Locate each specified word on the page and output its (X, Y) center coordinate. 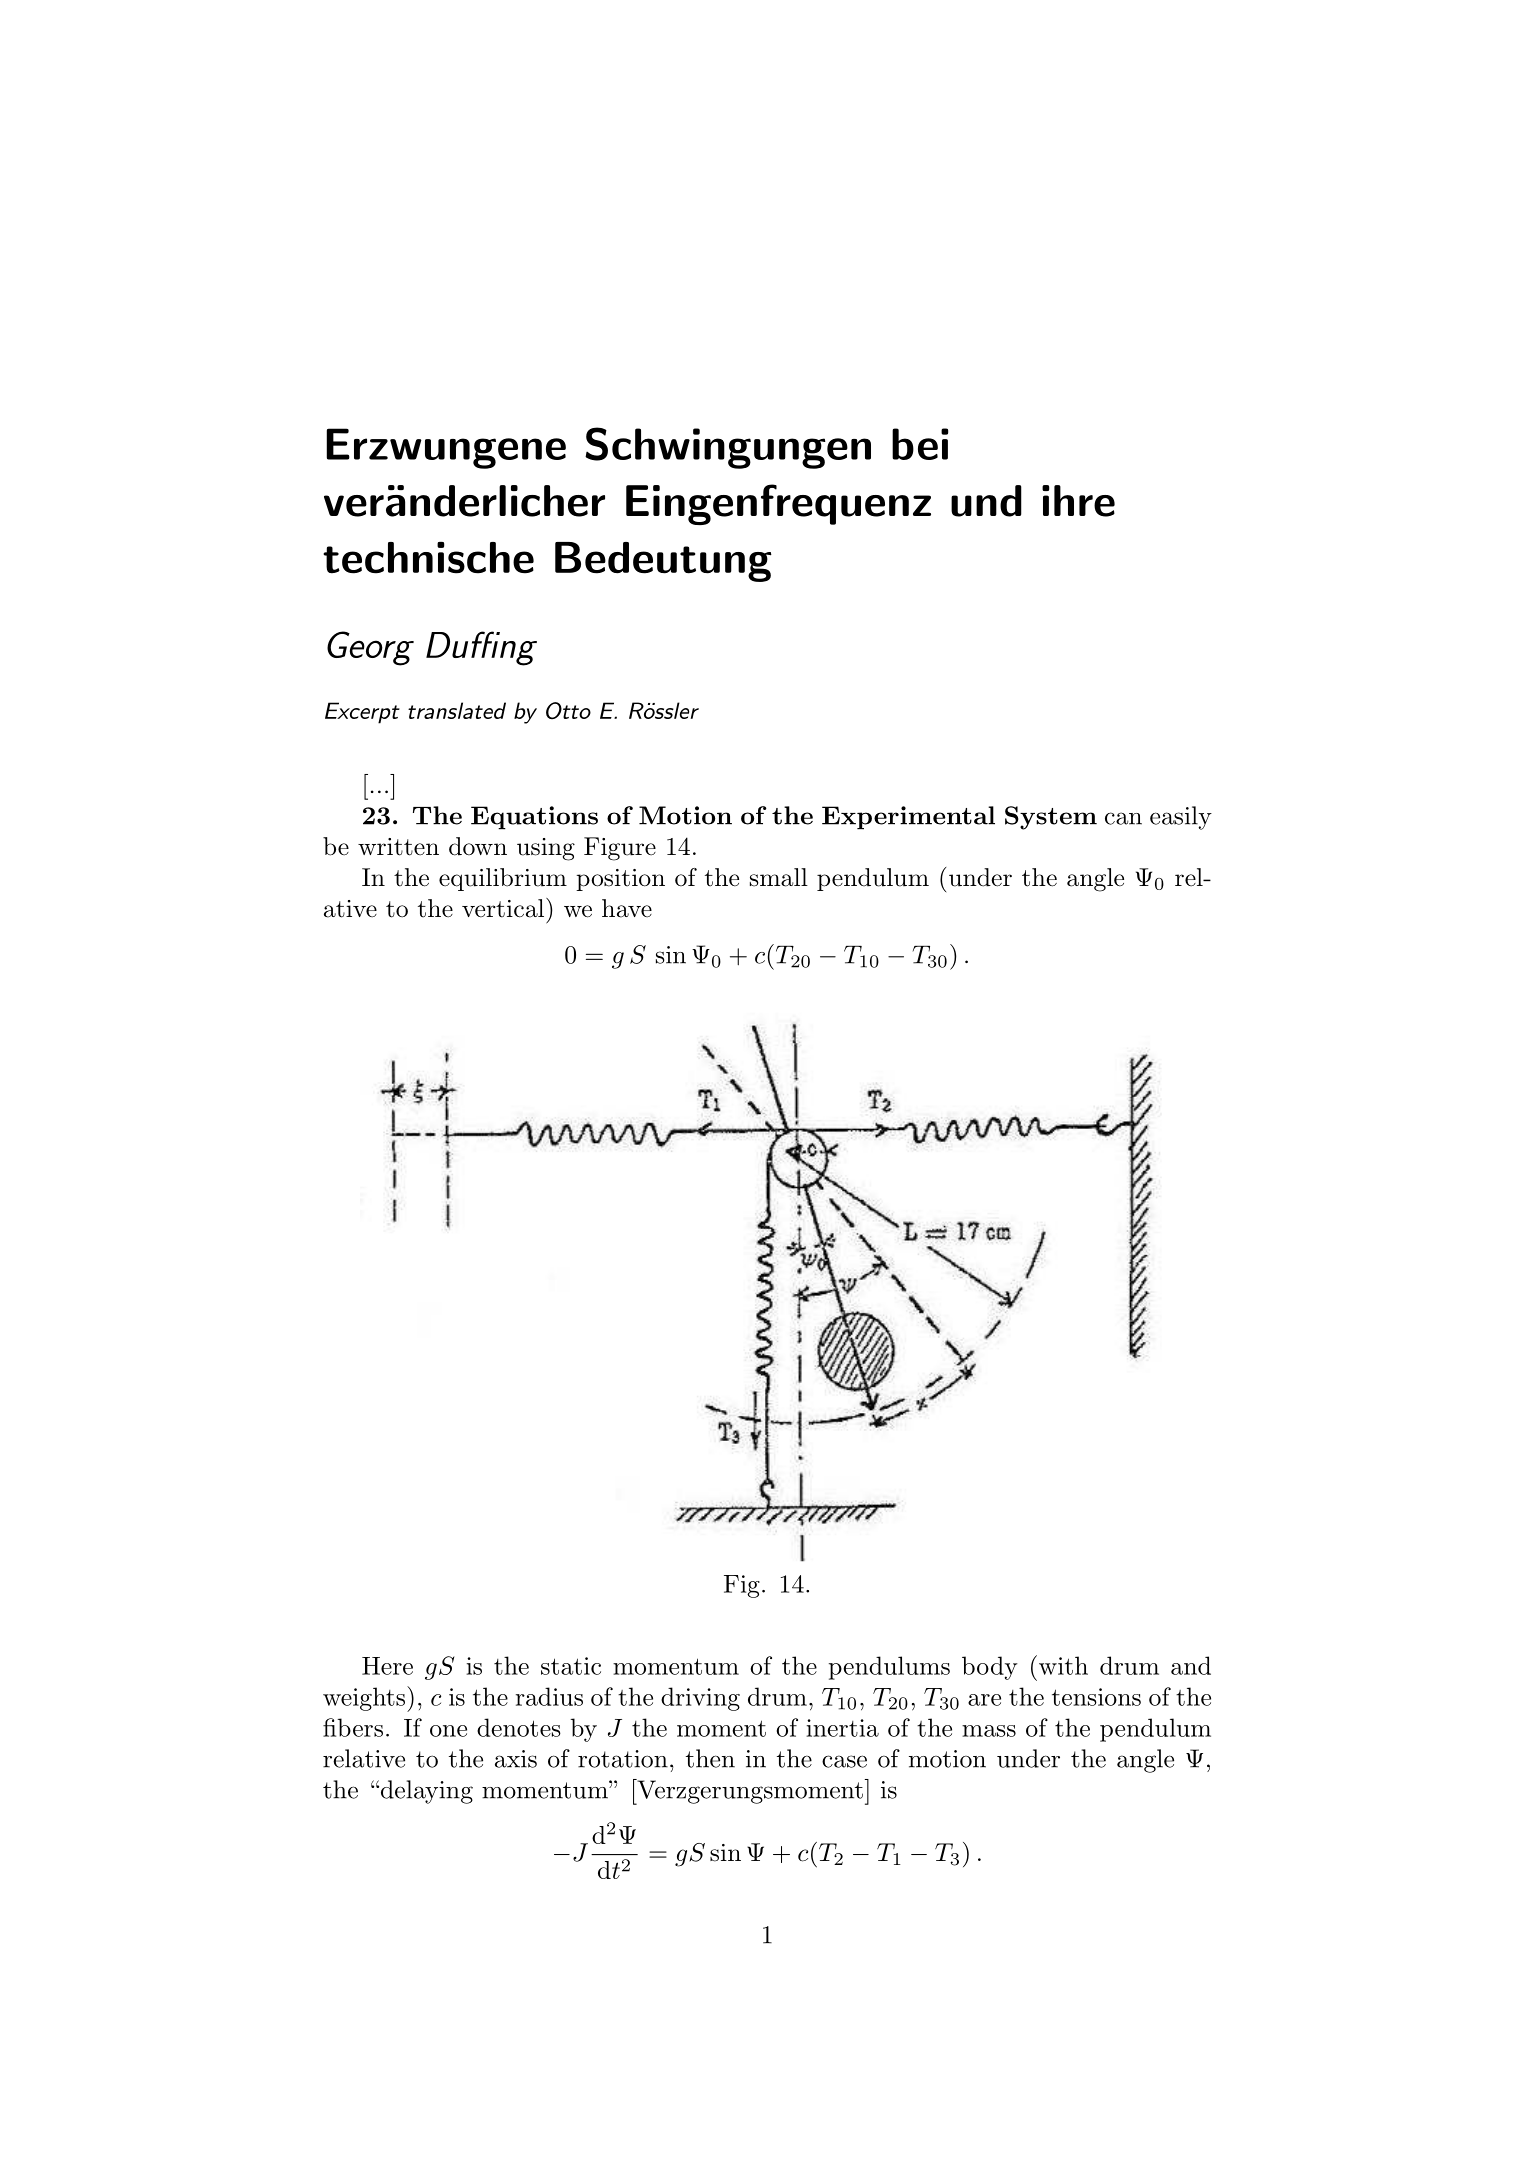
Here (387, 1666)
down (478, 846)
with (1063, 1665)
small (779, 877)
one (448, 1731)
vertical (504, 908)
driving (700, 1699)
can (1123, 818)
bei (920, 444)
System (1051, 818)
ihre (1078, 501)
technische (428, 558)
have (627, 908)
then (710, 1758)
